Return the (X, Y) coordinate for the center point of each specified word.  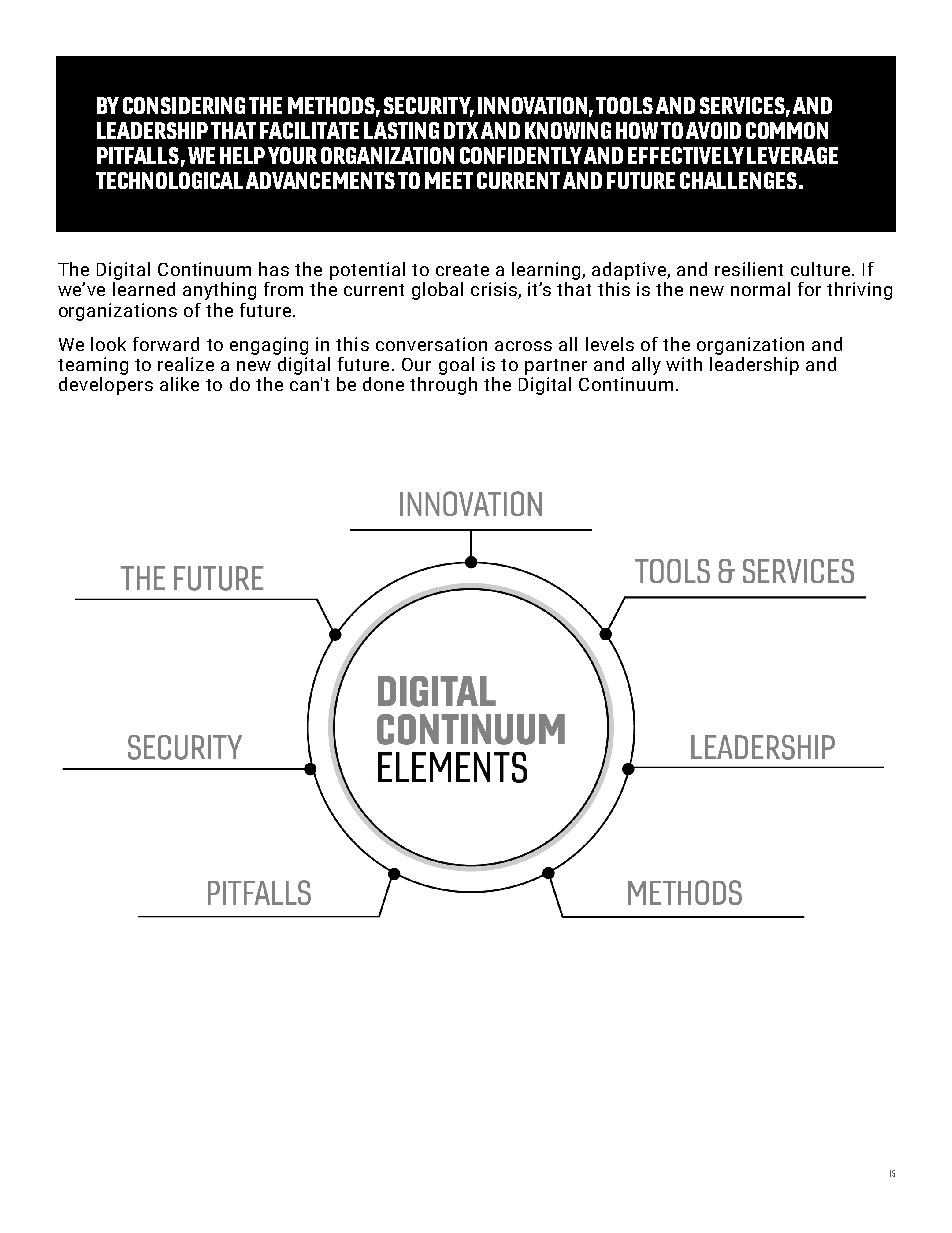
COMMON (787, 130)
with (684, 364)
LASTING (401, 130)
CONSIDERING (184, 105)
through (443, 386)
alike (179, 384)
